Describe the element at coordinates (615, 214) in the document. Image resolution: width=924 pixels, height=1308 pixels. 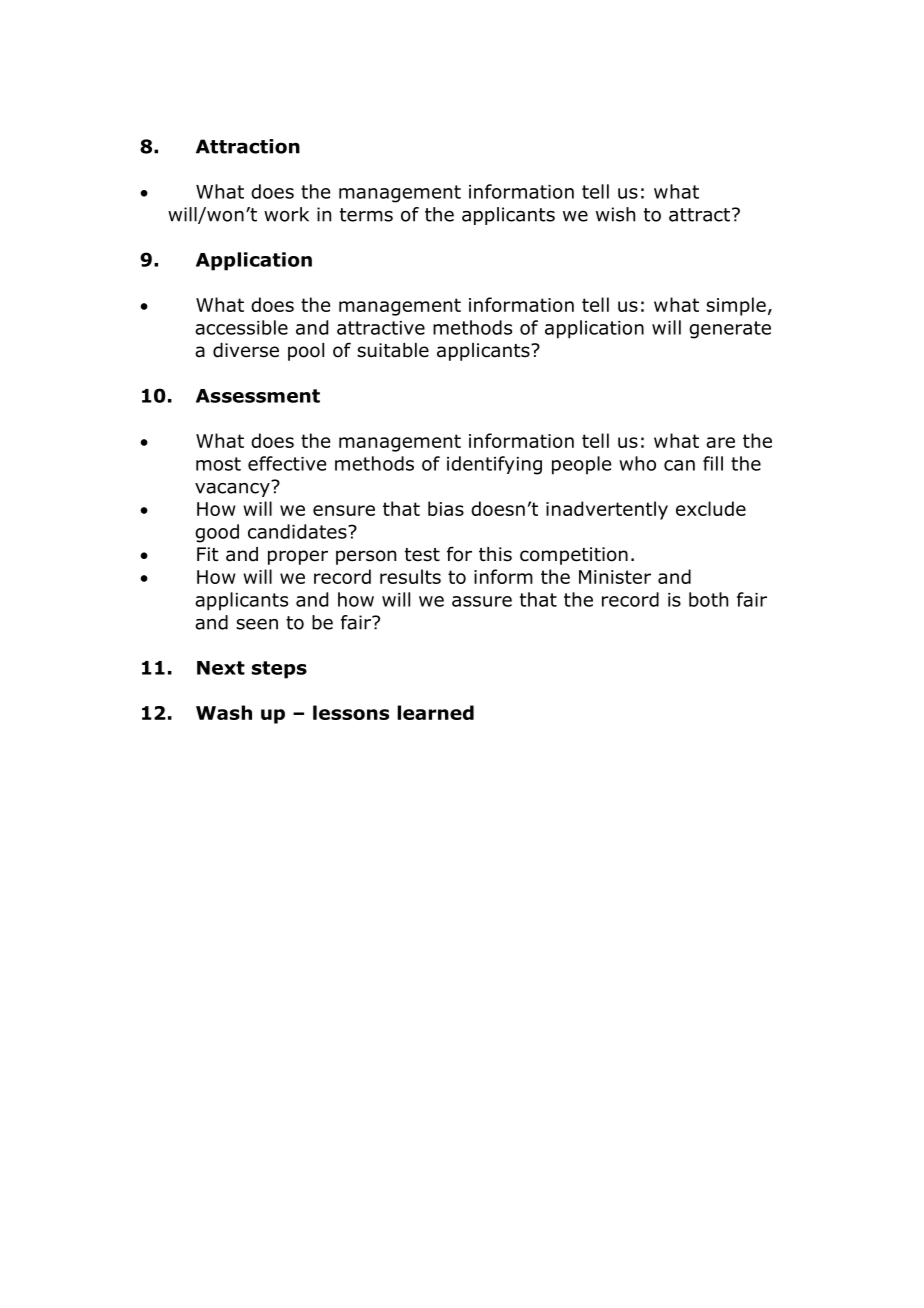
I see `wish` at that location.
